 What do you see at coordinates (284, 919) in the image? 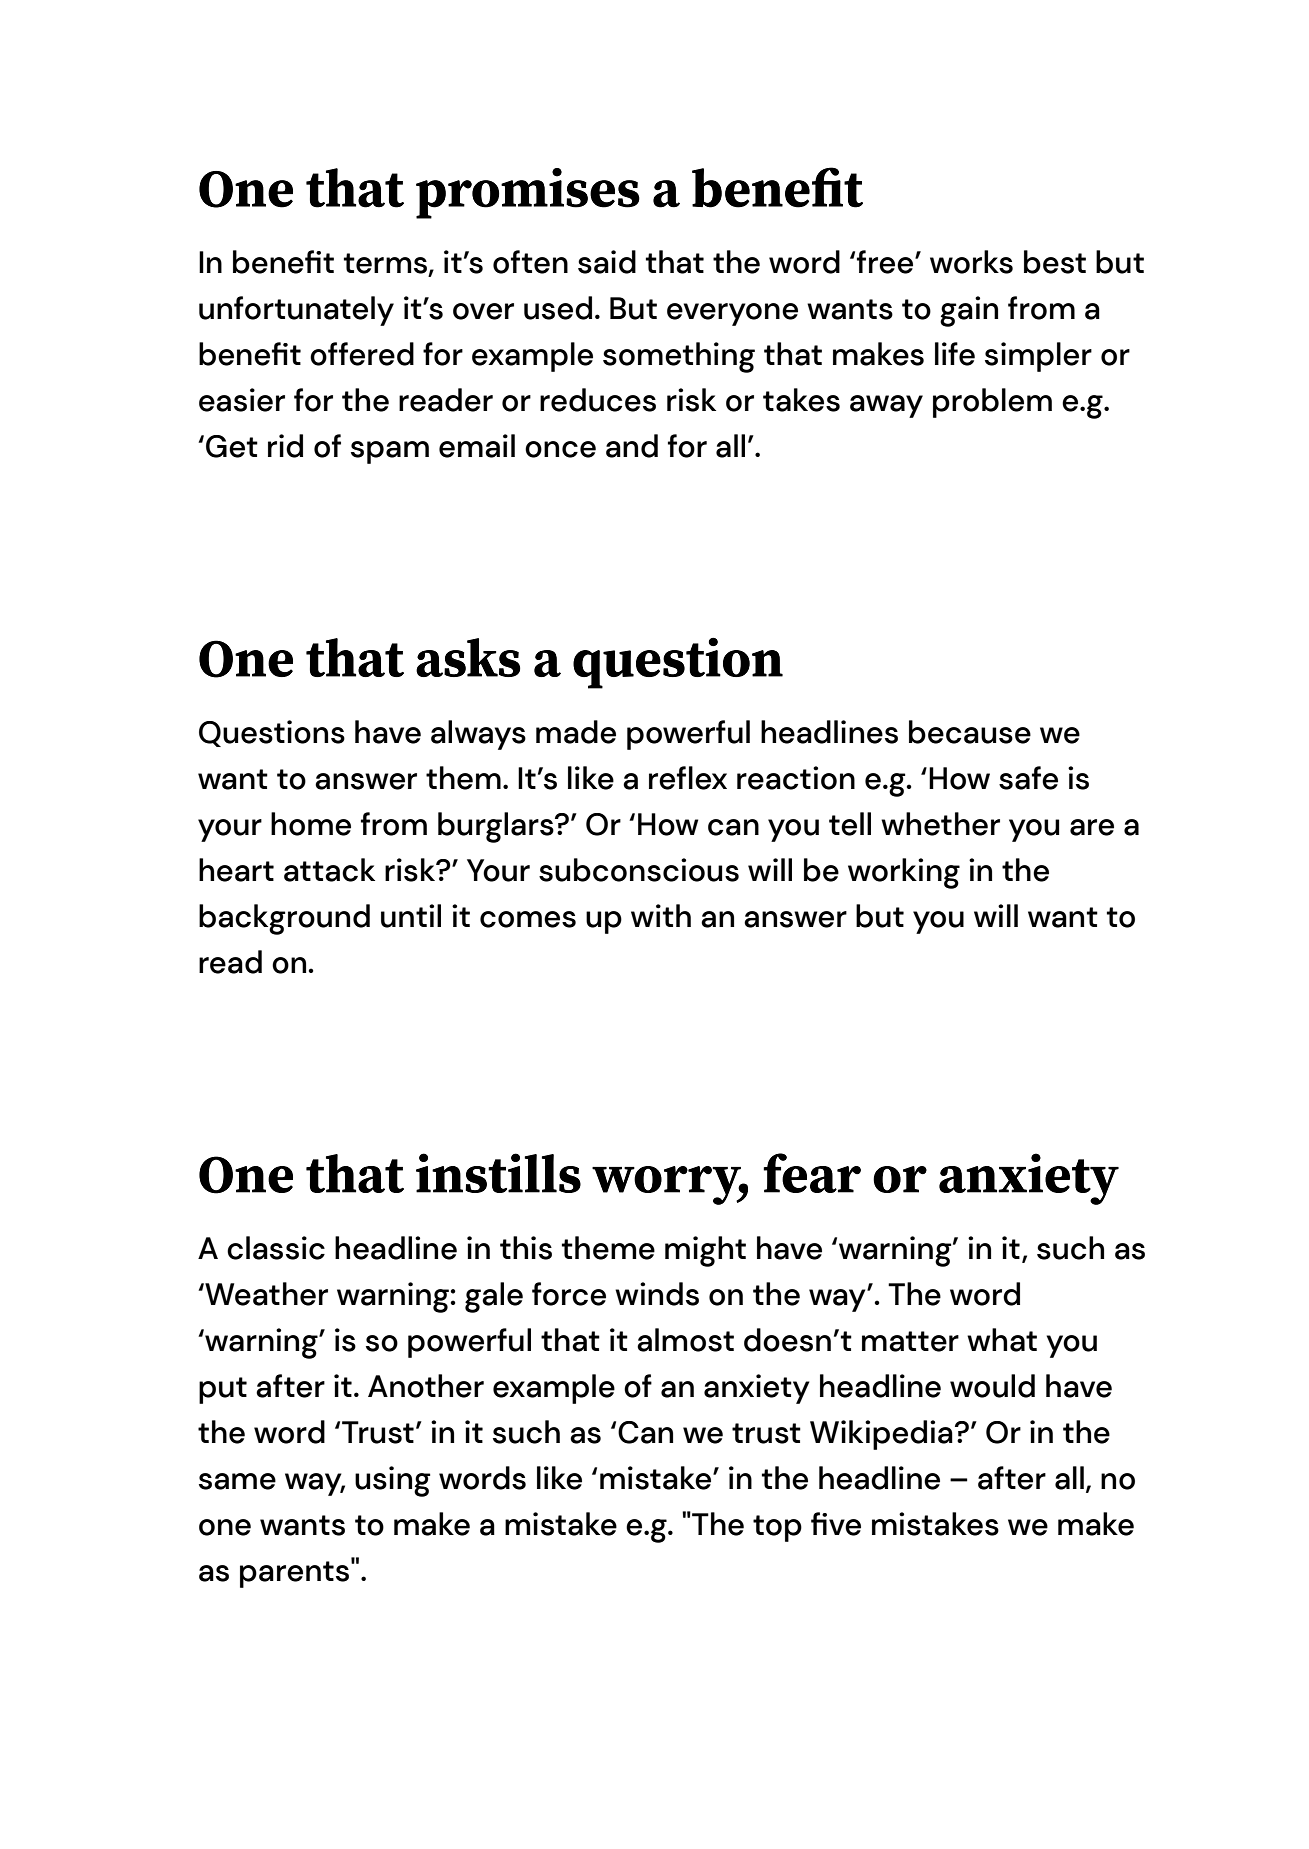
I see `background` at bounding box center [284, 919].
